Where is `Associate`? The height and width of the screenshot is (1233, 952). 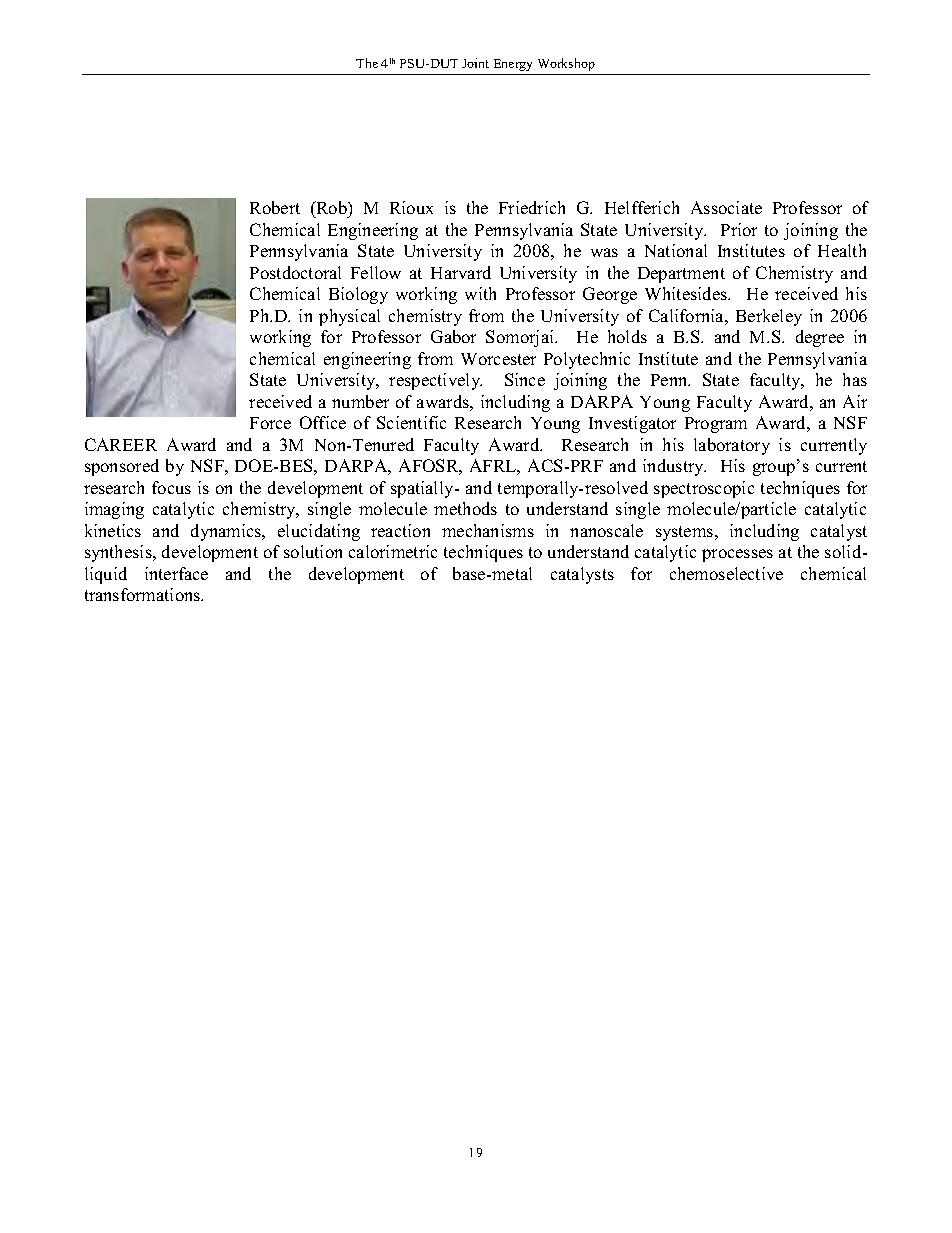
Associate is located at coordinates (726, 207).
